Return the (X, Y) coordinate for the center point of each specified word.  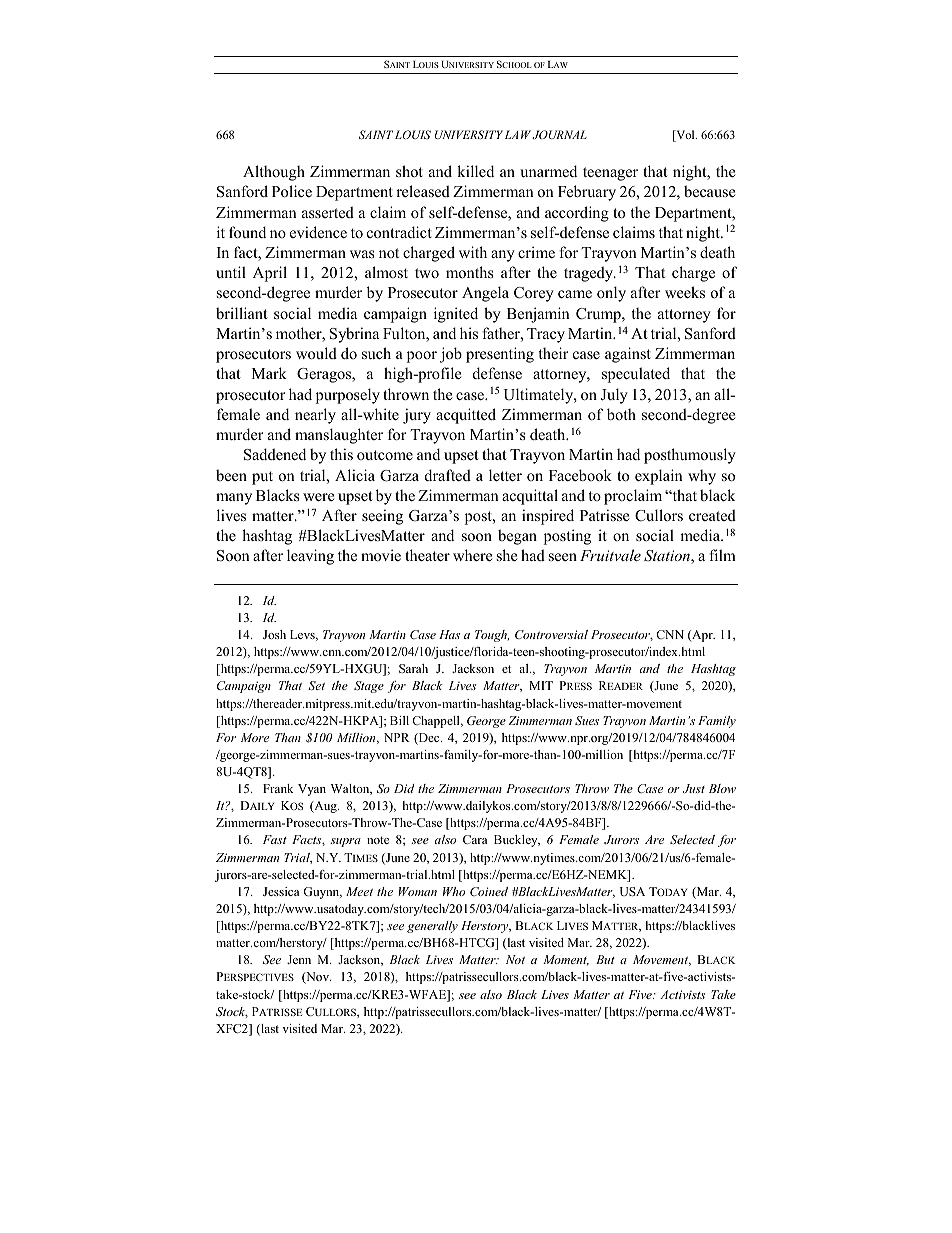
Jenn (299, 959)
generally (432, 927)
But (605, 959)
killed (475, 171)
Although (274, 173)
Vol (685, 136)
